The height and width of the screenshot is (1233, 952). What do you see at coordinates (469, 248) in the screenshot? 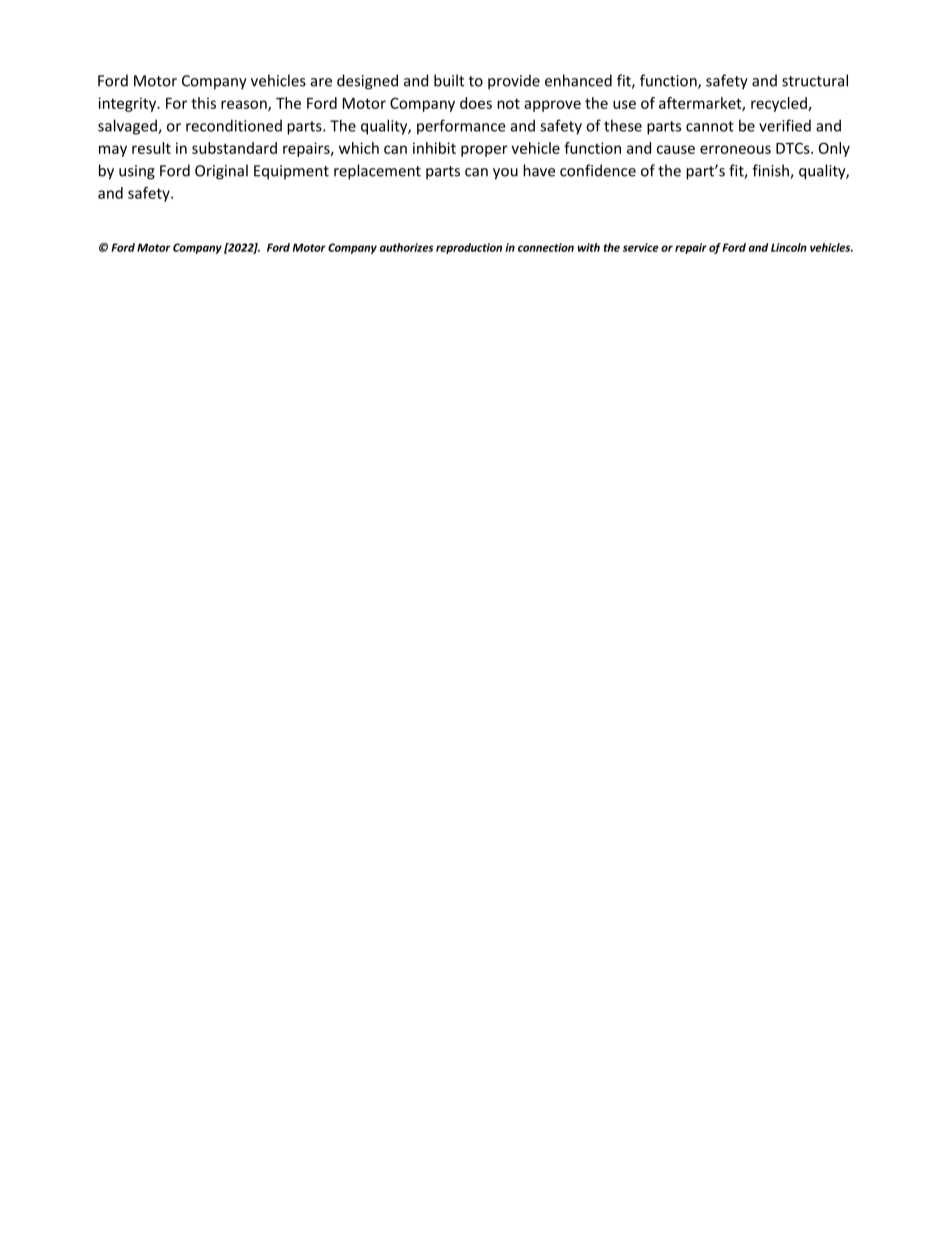
I see `reproduction` at bounding box center [469, 248].
